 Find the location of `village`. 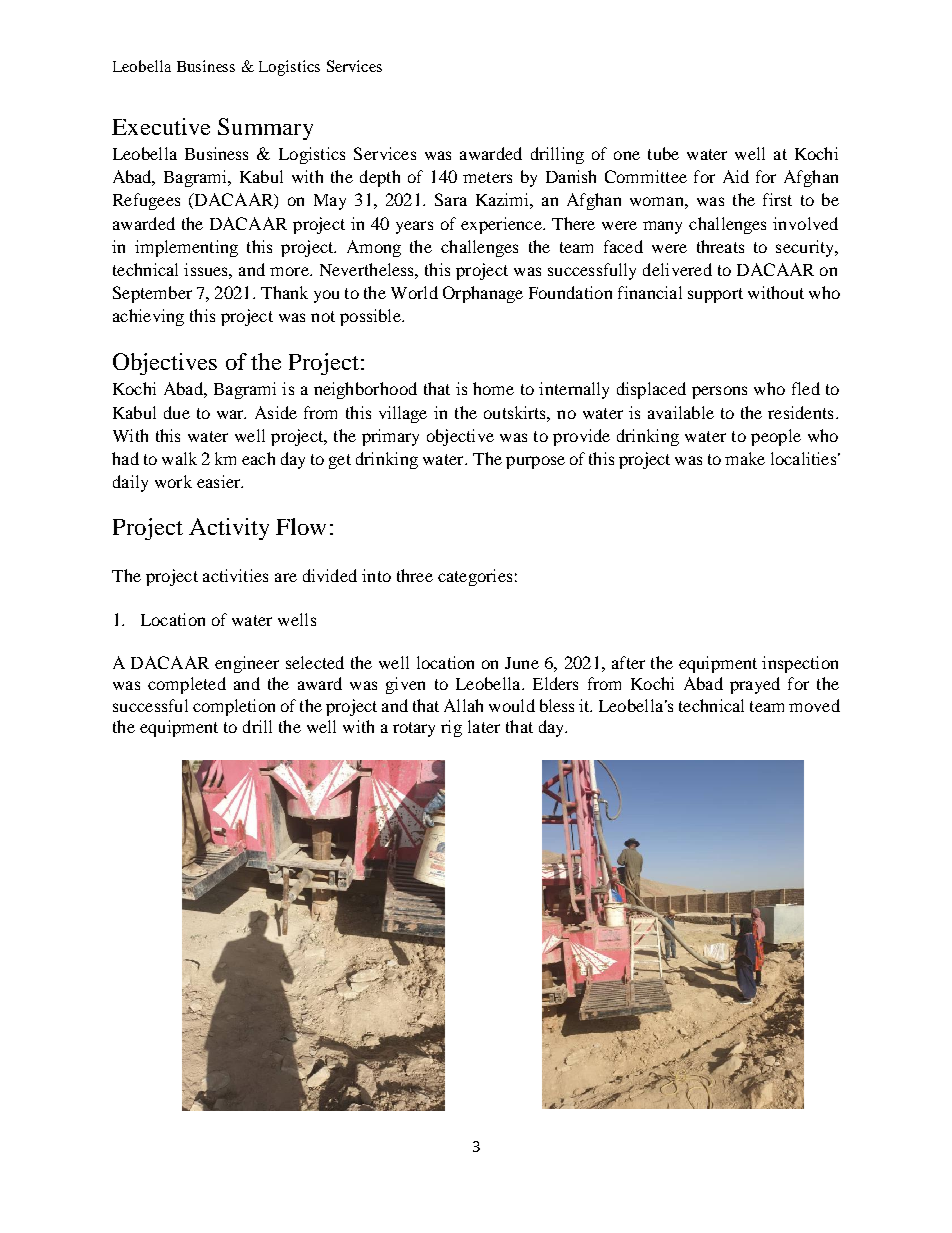

village is located at coordinates (403, 414).
